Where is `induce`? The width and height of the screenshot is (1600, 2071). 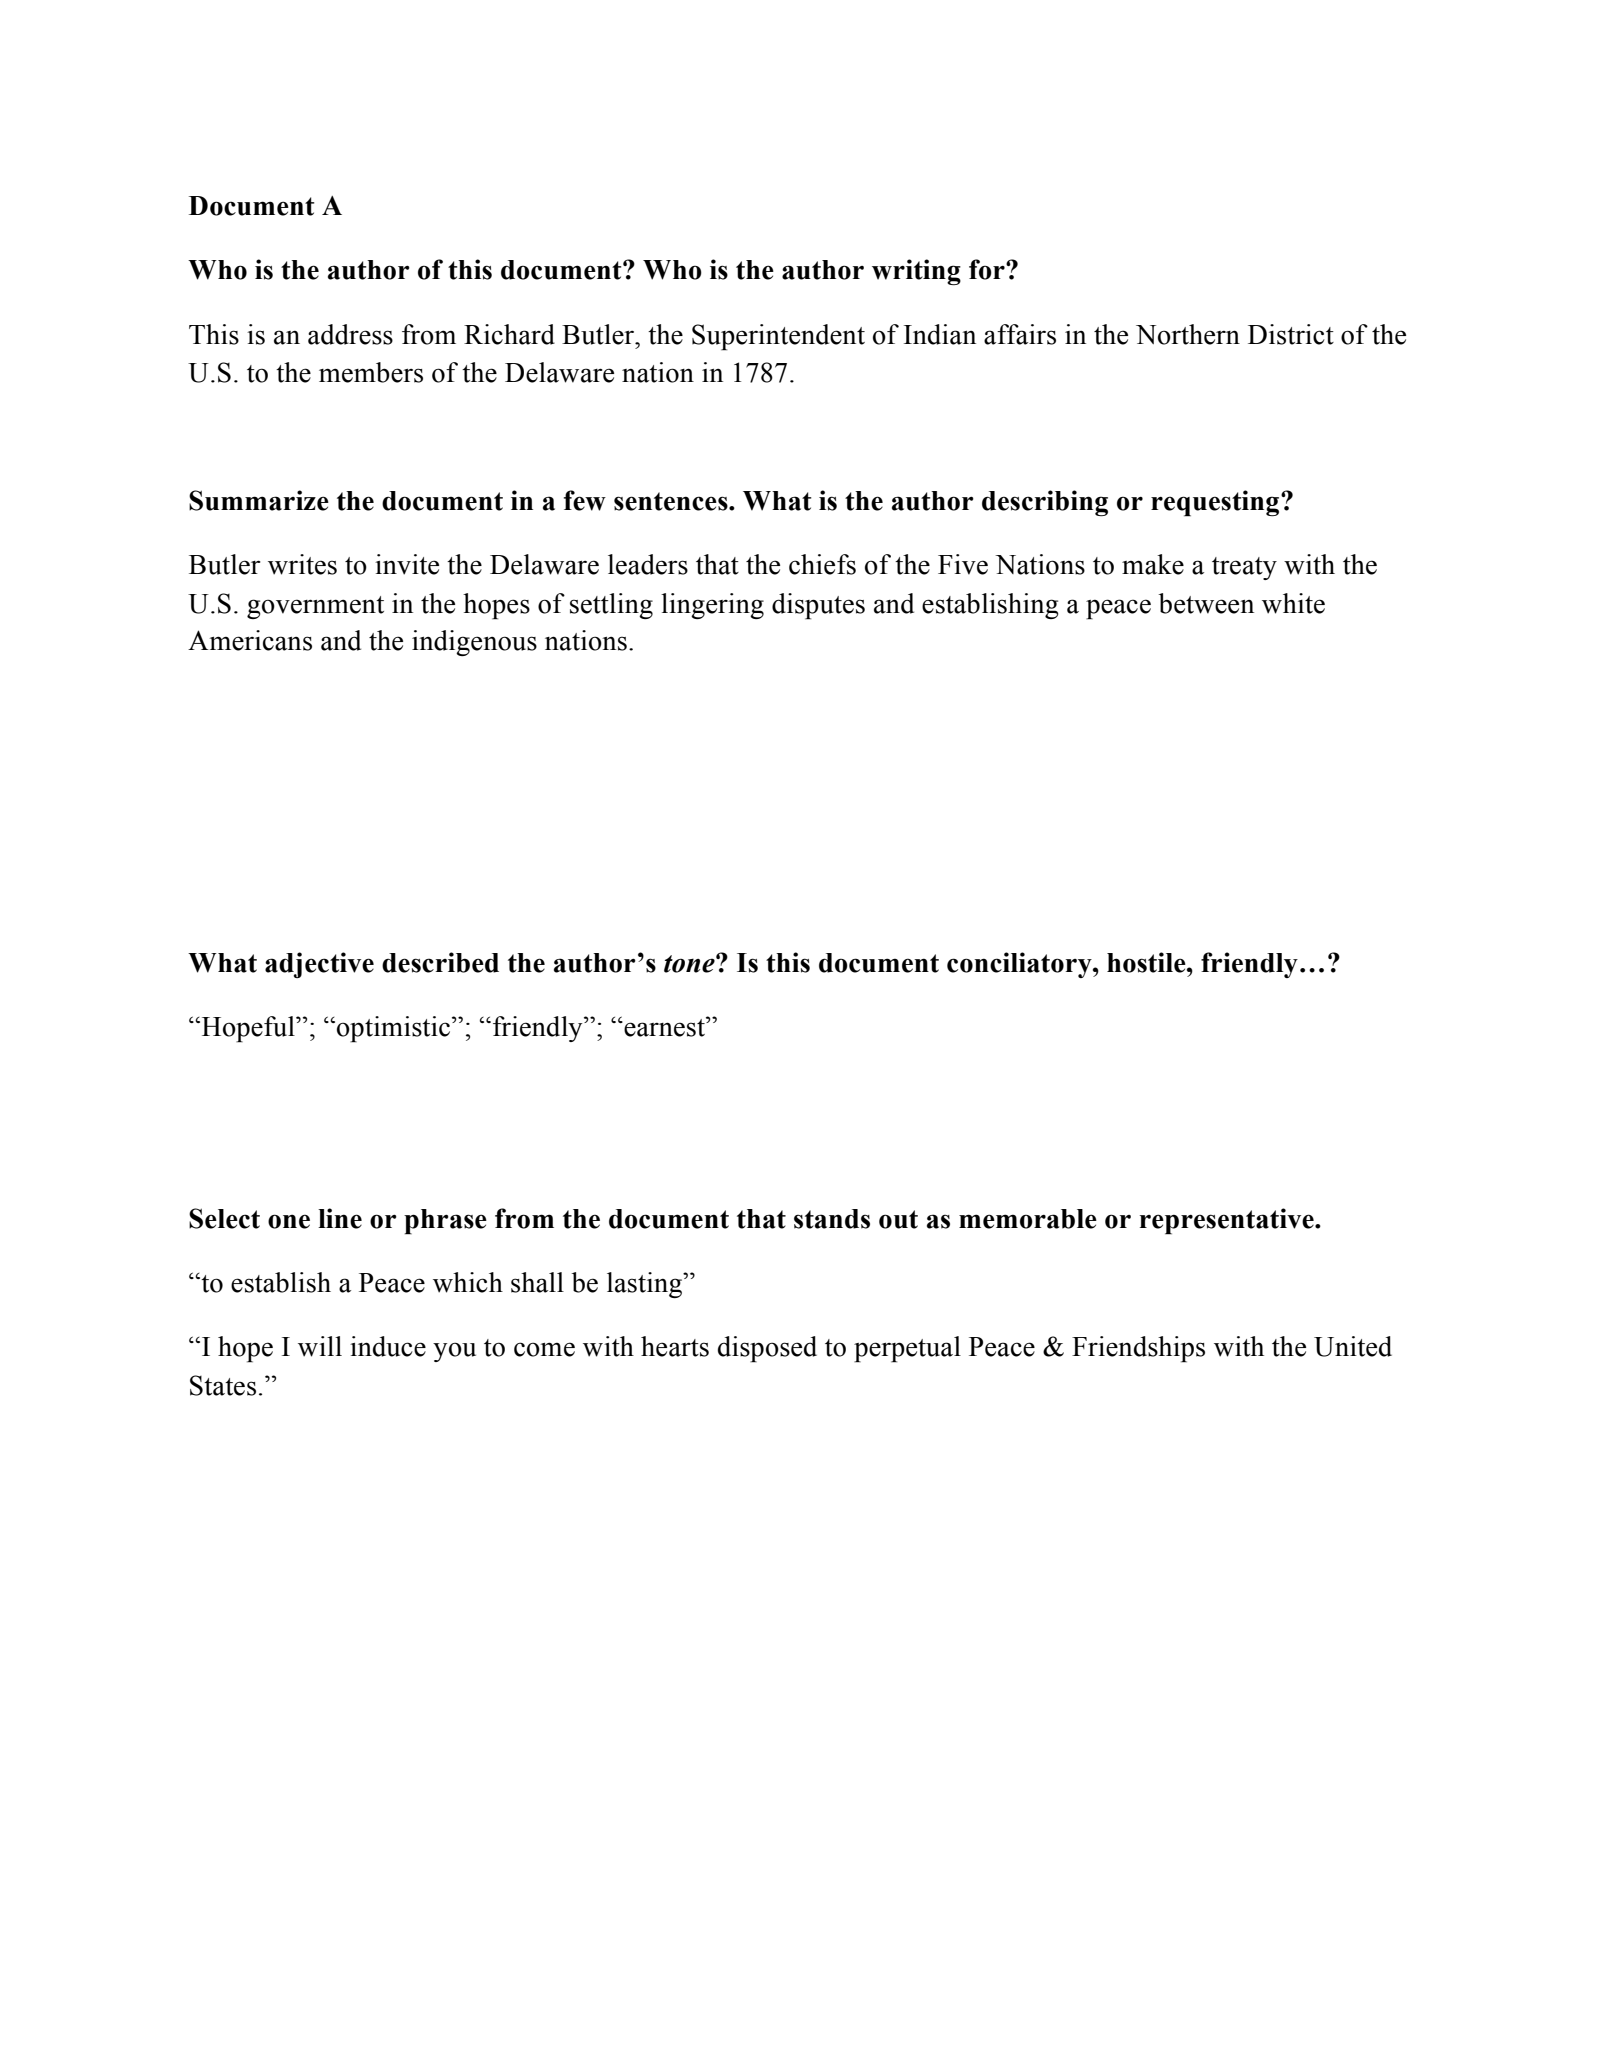 induce is located at coordinates (388, 1346).
